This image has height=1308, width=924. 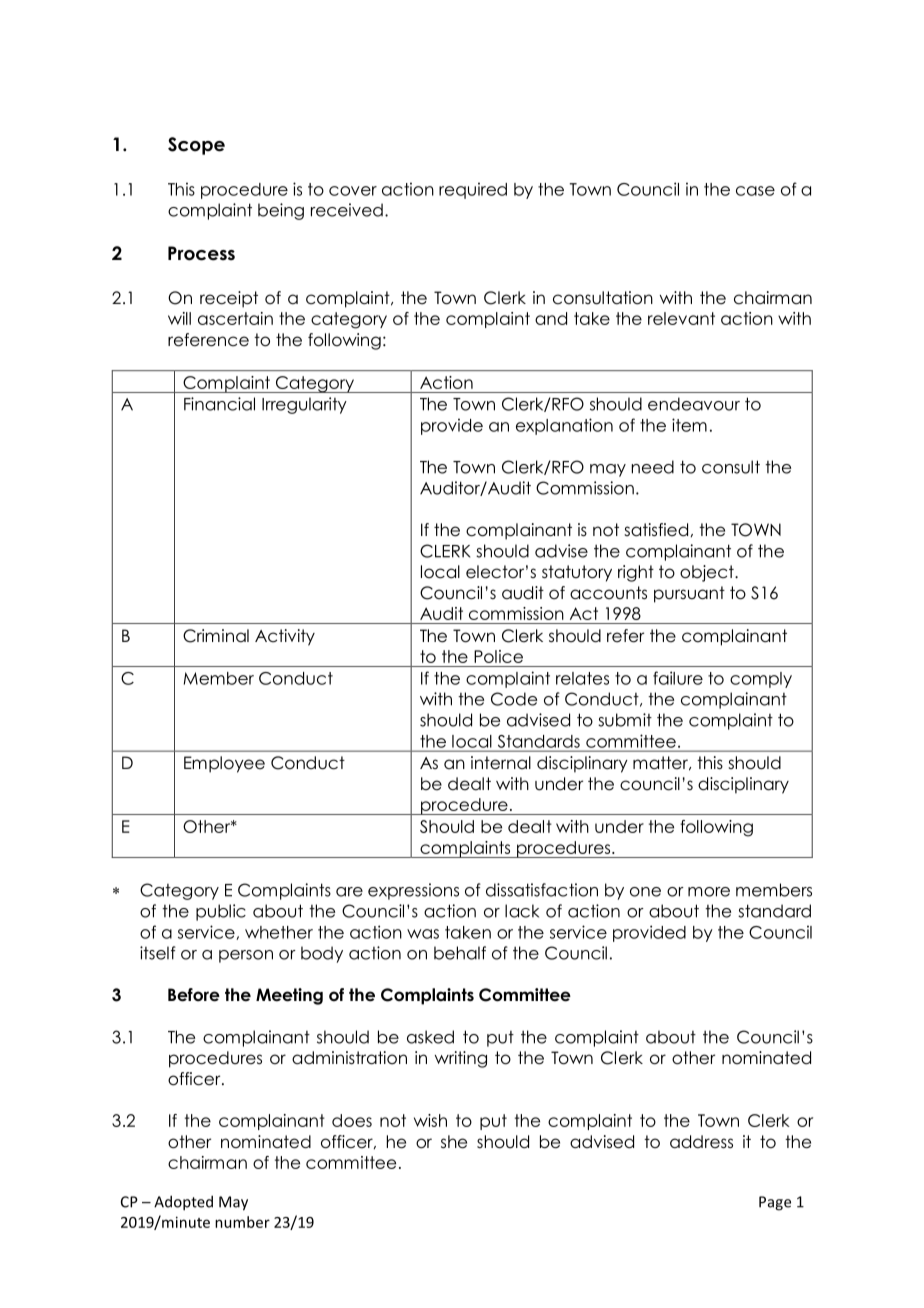 What do you see at coordinates (216, 636) in the image?
I see `Criminal` at bounding box center [216, 636].
